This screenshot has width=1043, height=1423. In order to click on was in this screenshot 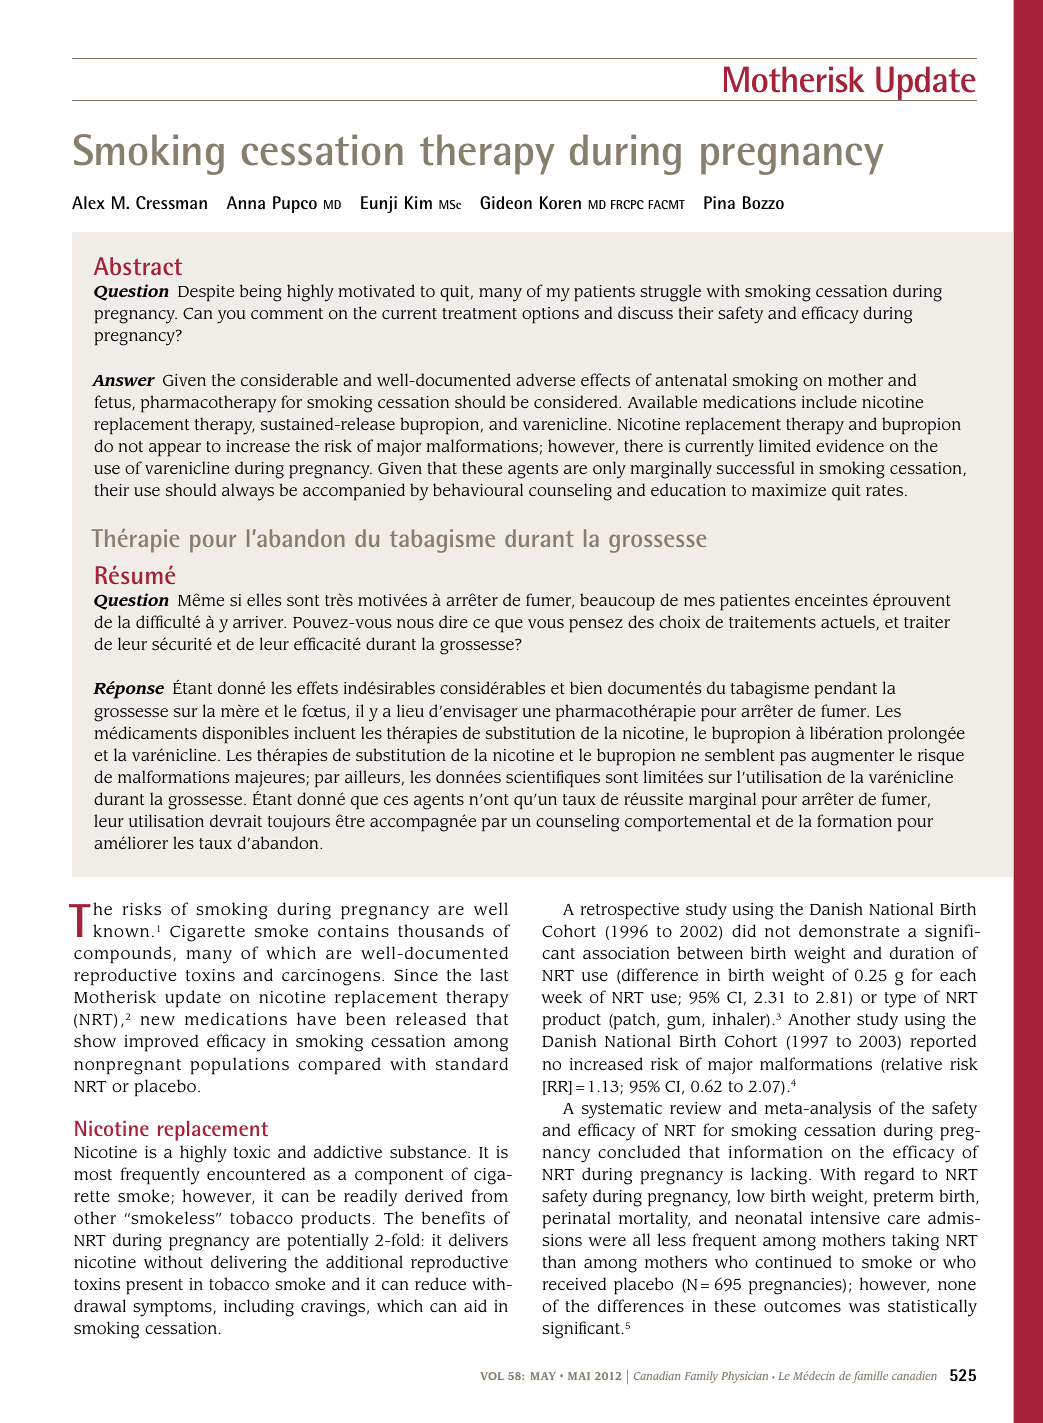, I will do `click(864, 1307)`.
